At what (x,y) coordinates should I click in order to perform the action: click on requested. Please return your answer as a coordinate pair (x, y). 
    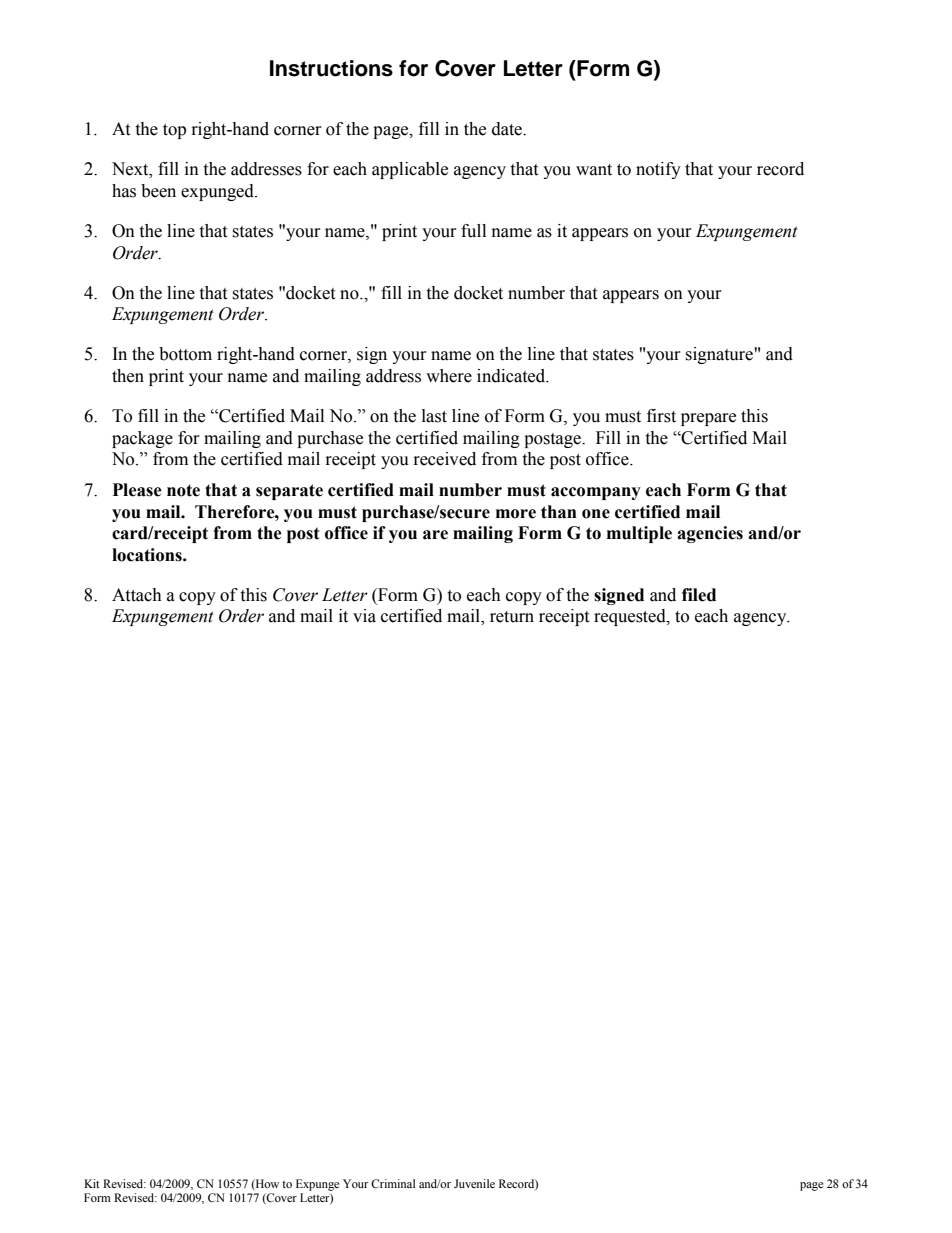
    Looking at the image, I should click on (631, 617).
